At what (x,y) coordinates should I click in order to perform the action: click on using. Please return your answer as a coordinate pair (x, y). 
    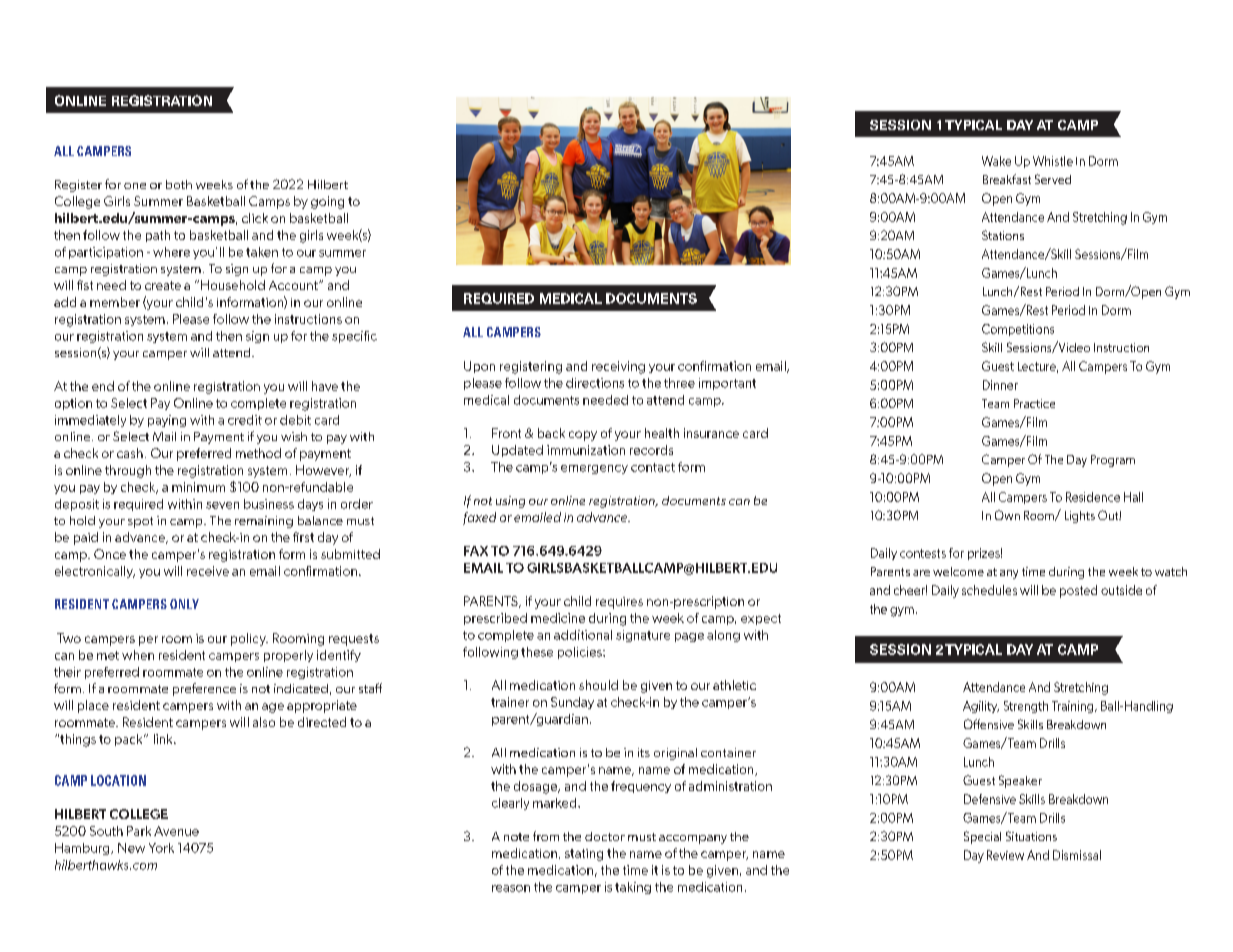
    Looking at the image, I should click on (510, 502).
